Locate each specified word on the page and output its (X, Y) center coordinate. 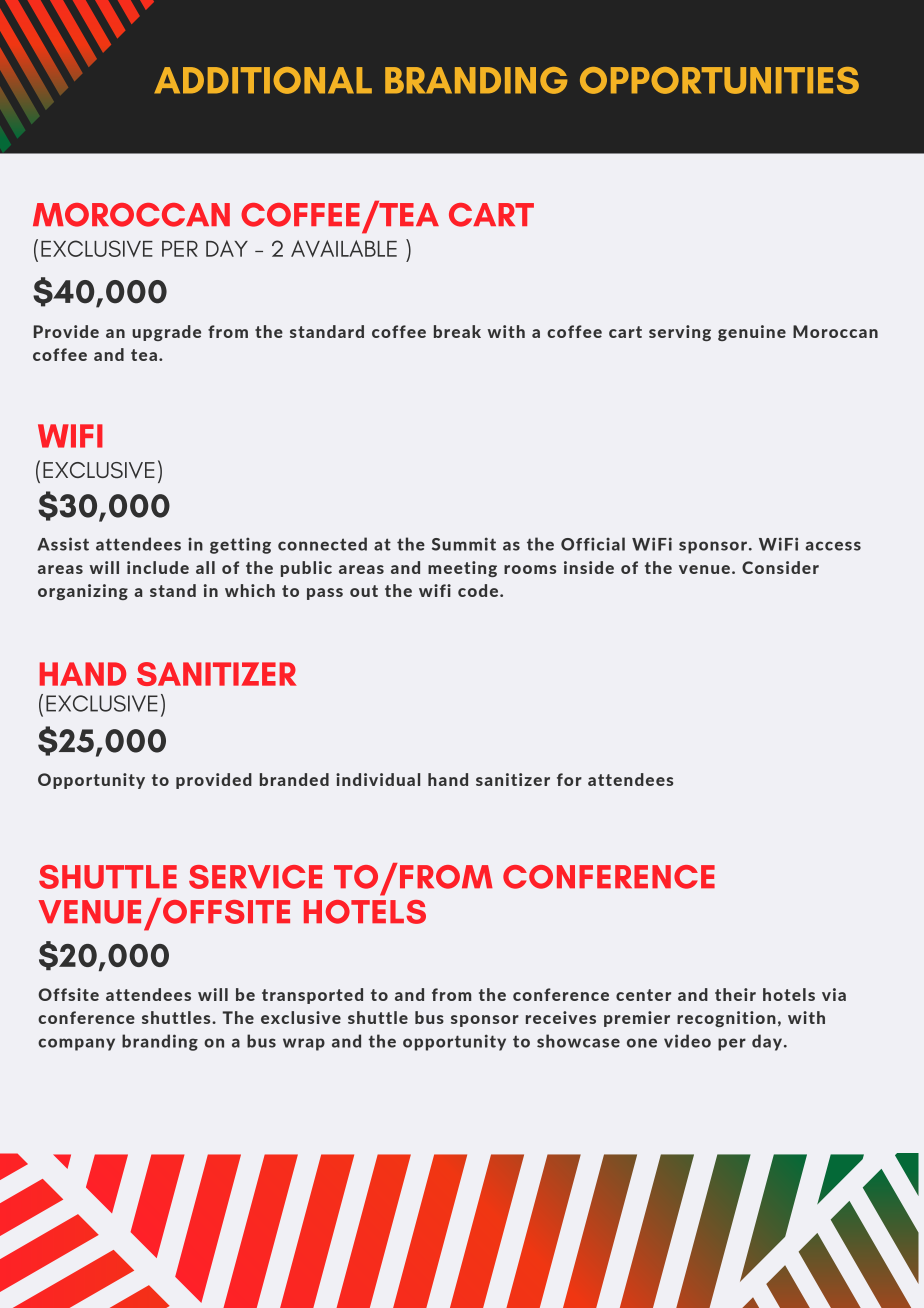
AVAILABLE (344, 248)
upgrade (166, 333)
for (569, 779)
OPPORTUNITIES (719, 80)
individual (378, 779)
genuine (752, 333)
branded (294, 779)
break (457, 331)
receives (561, 1017)
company (76, 1044)
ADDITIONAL (263, 80)
